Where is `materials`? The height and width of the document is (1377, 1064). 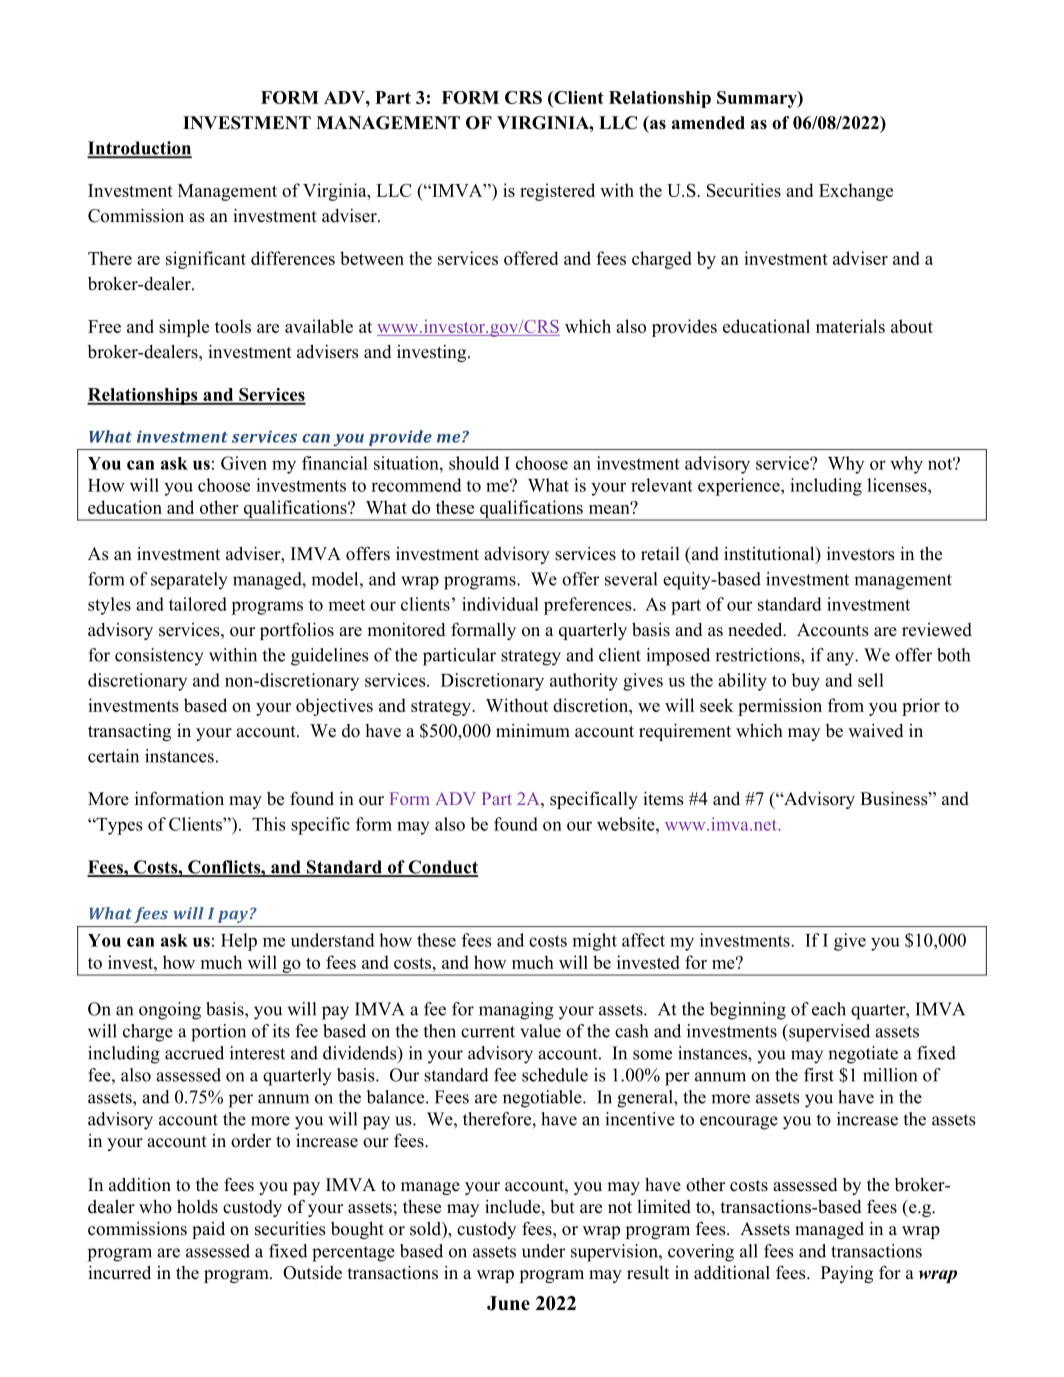 materials is located at coordinates (850, 326).
